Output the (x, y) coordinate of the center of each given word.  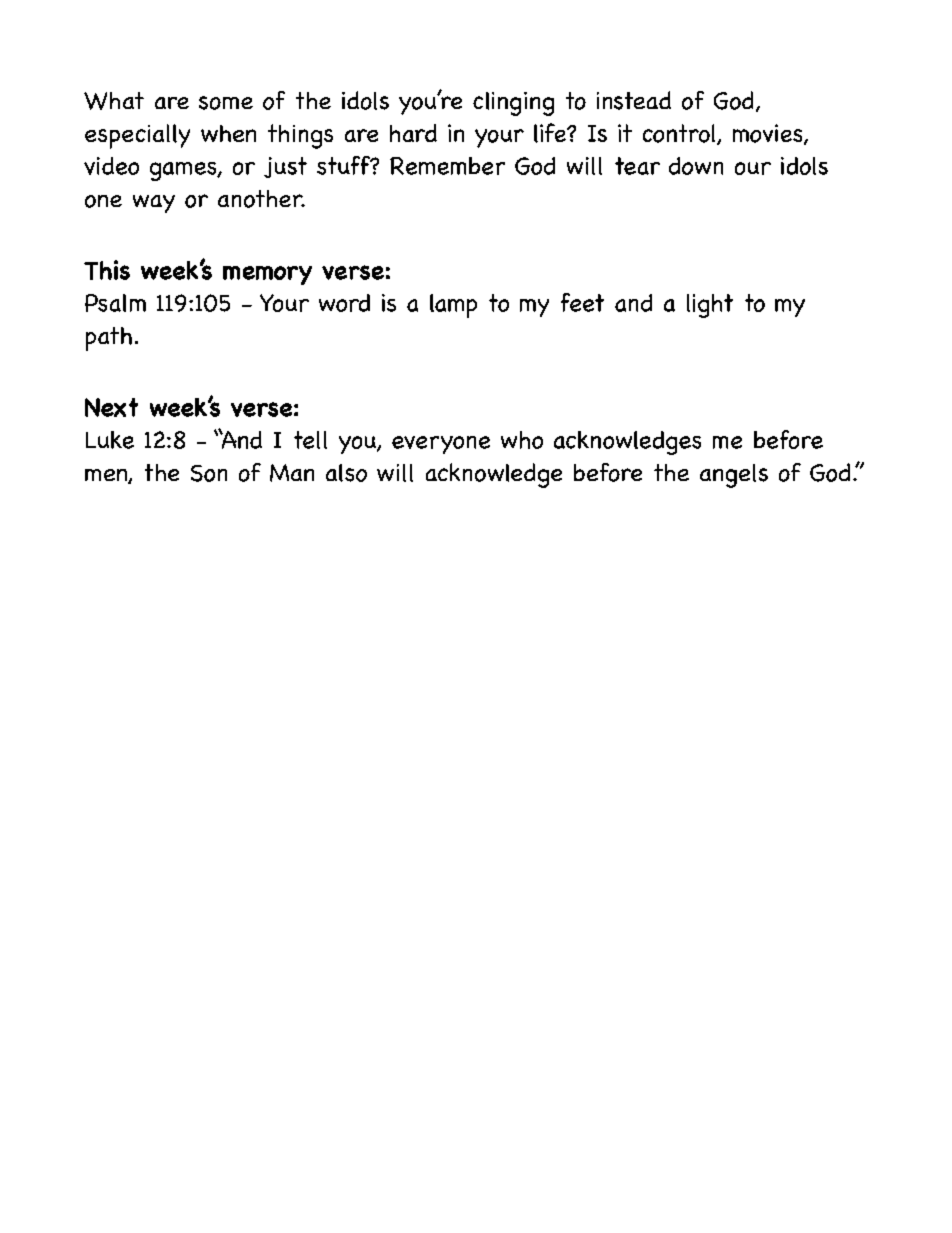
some (226, 103)
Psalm (115, 303)
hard (413, 133)
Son (209, 473)
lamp (453, 306)
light (710, 306)
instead (634, 100)
